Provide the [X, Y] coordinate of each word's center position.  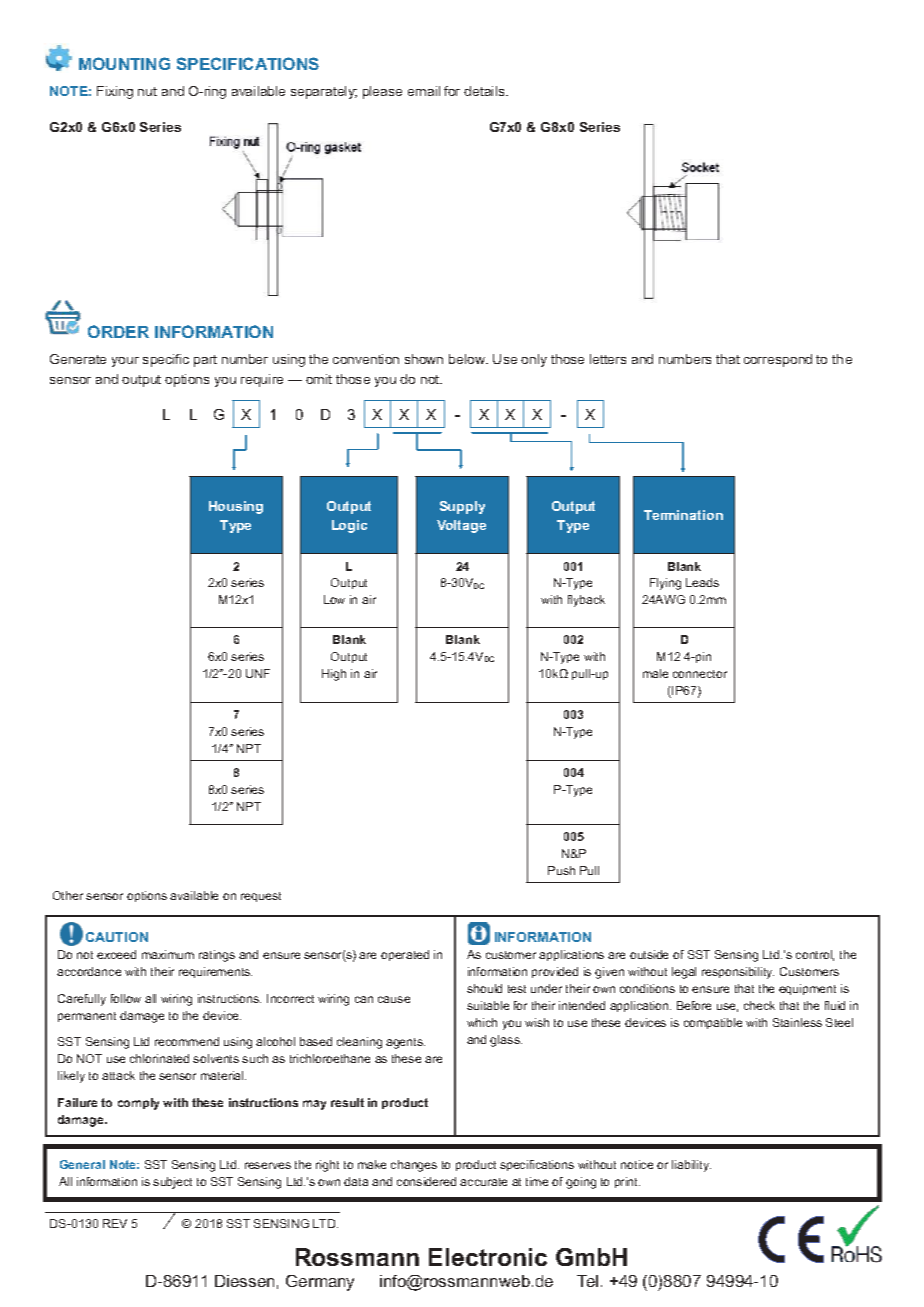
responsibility [738, 973]
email [424, 91]
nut [147, 91]
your [125, 362]
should [484, 988]
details [485, 91]
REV [115, 1223]
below [468, 359]
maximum [168, 954]
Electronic [488, 1257]
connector [700, 674]
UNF [258, 673]
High [334, 675]
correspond [778, 360]
